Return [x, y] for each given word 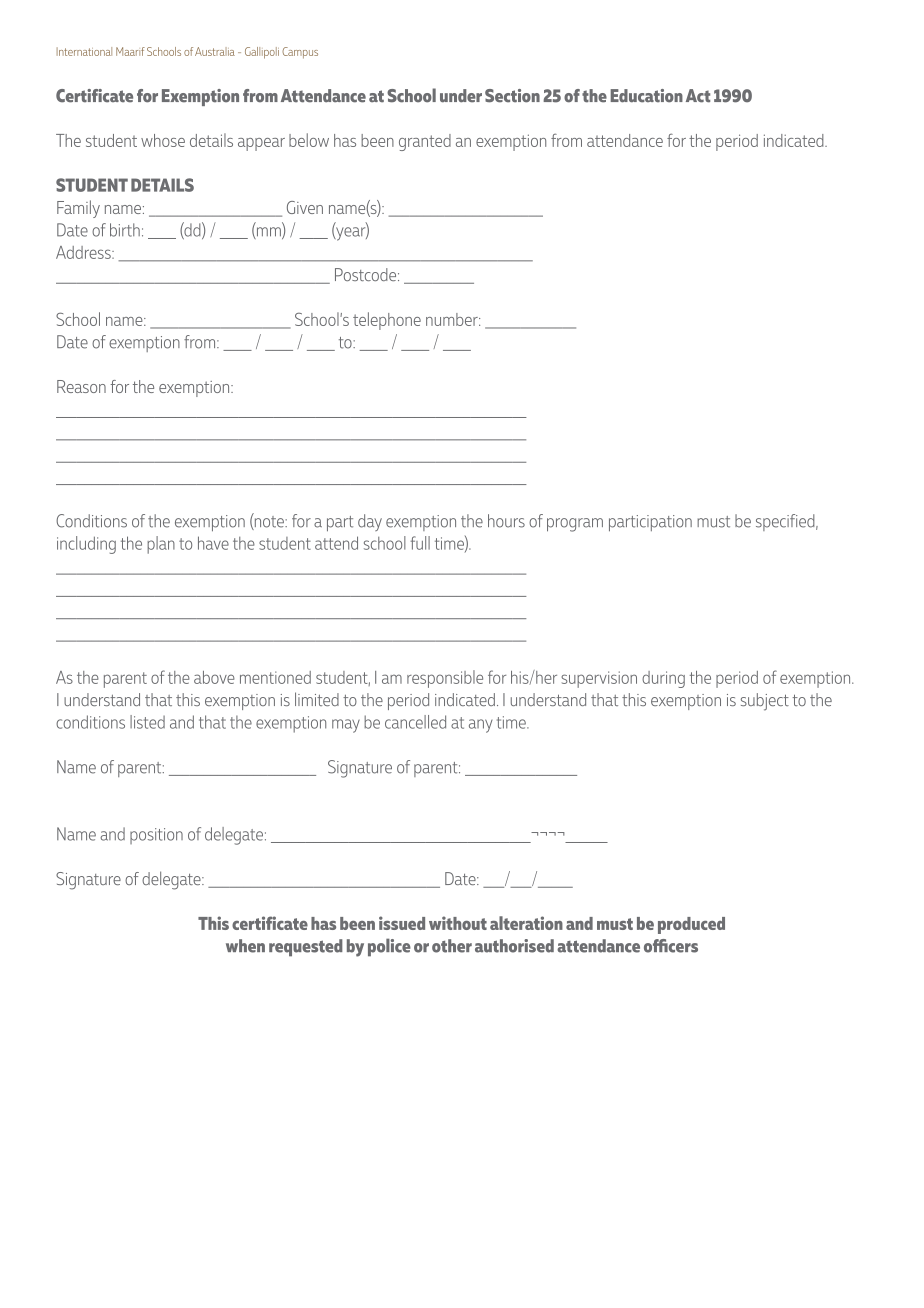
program [575, 525]
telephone [387, 321]
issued [402, 923]
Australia [215, 51]
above [214, 677]
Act [698, 96]
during [663, 679]
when [245, 946]
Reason [81, 386]
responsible [445, 679]
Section [512, 96]
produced [691, 925]
